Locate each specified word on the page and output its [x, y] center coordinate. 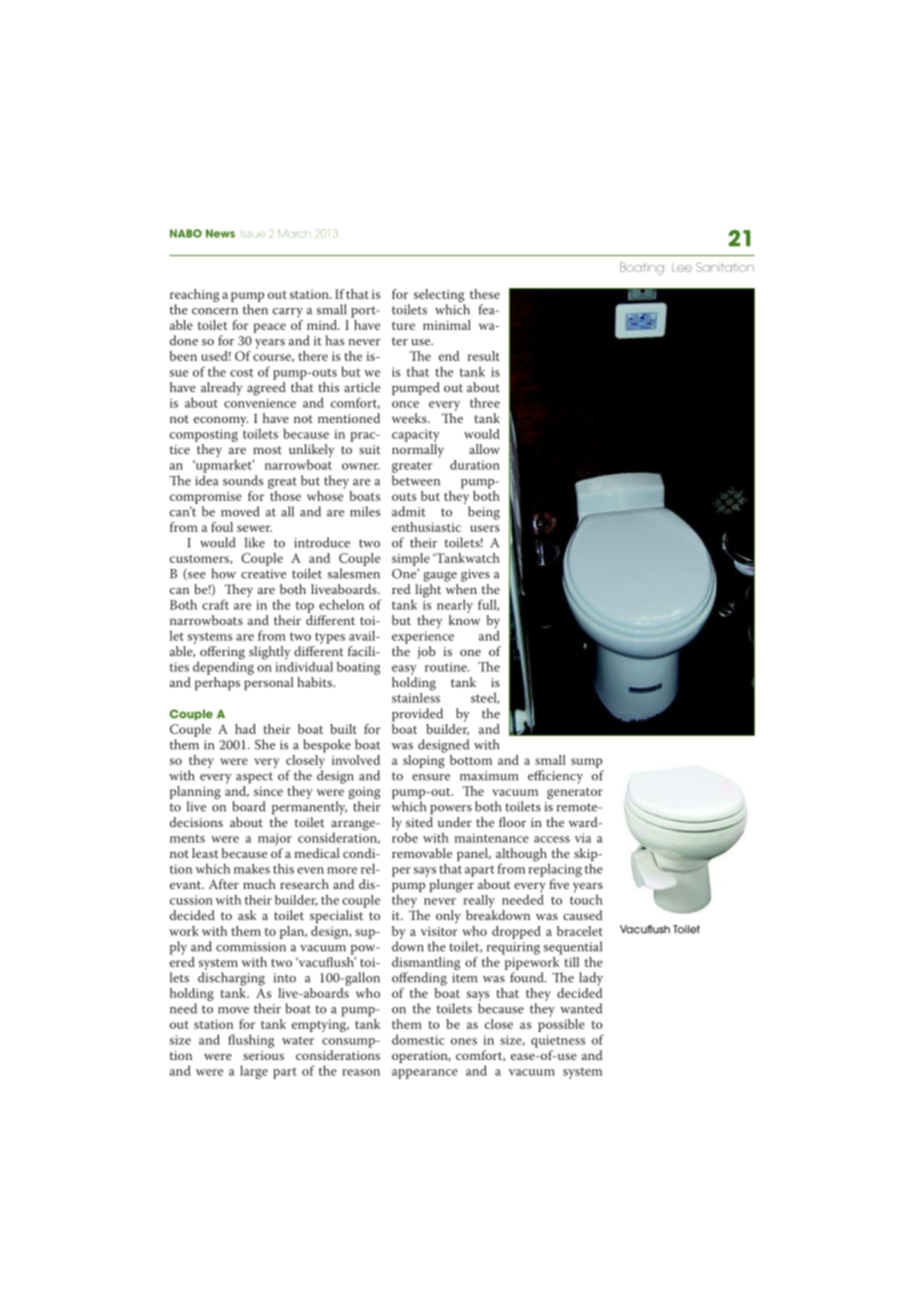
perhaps [217, 683]
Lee [682, 267]
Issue [253, 234]
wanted [581, 1008]
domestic [418, 1039]
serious [263, 1055]
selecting [439, 297]
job [426, 652]
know [464, 620]
